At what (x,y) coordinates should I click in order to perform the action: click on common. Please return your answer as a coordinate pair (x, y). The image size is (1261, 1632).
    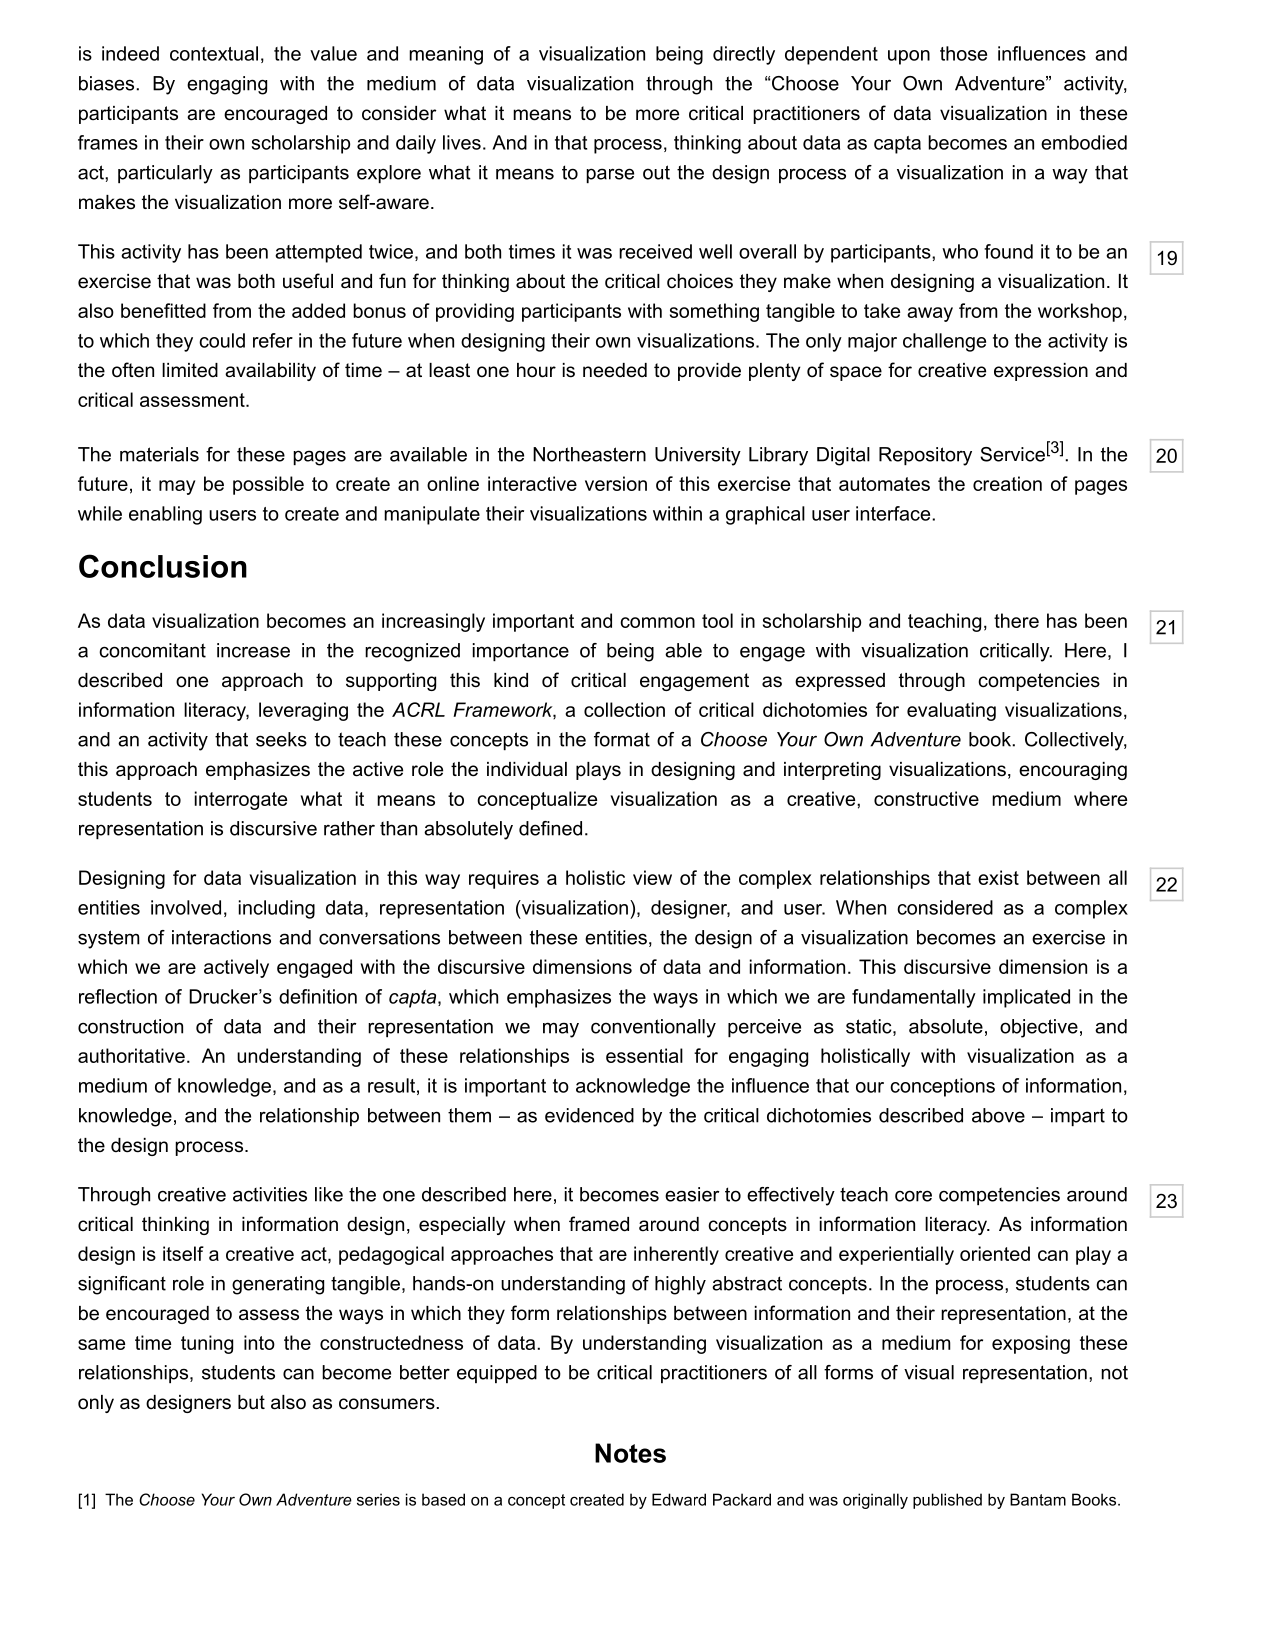
    Looking at the image, I should click on (657, 622).
